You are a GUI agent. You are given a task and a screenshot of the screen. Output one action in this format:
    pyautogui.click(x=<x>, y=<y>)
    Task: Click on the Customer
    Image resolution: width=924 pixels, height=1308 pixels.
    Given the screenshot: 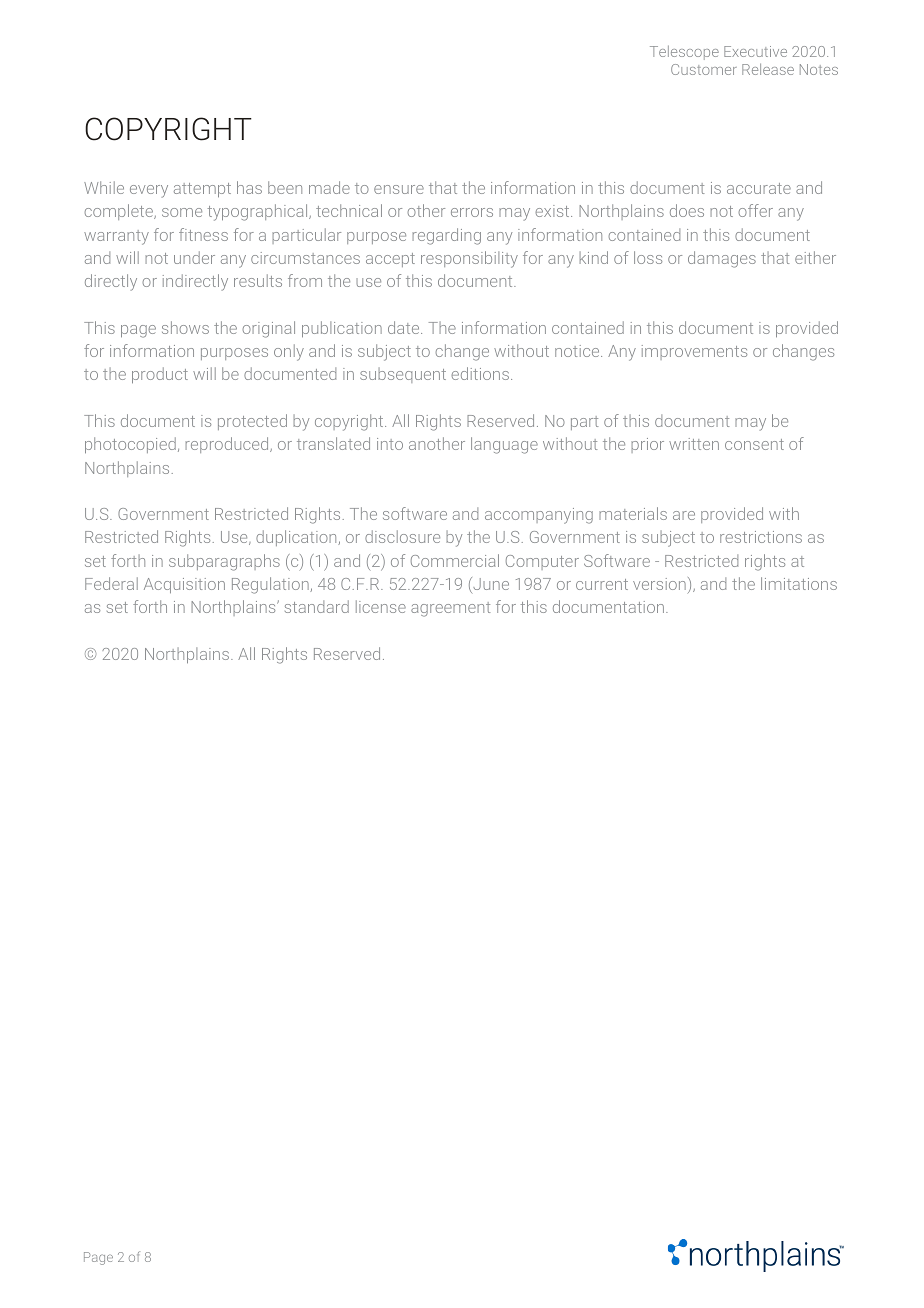 What is the action you would take?
    pyautogui.click(x=704, y=69)
